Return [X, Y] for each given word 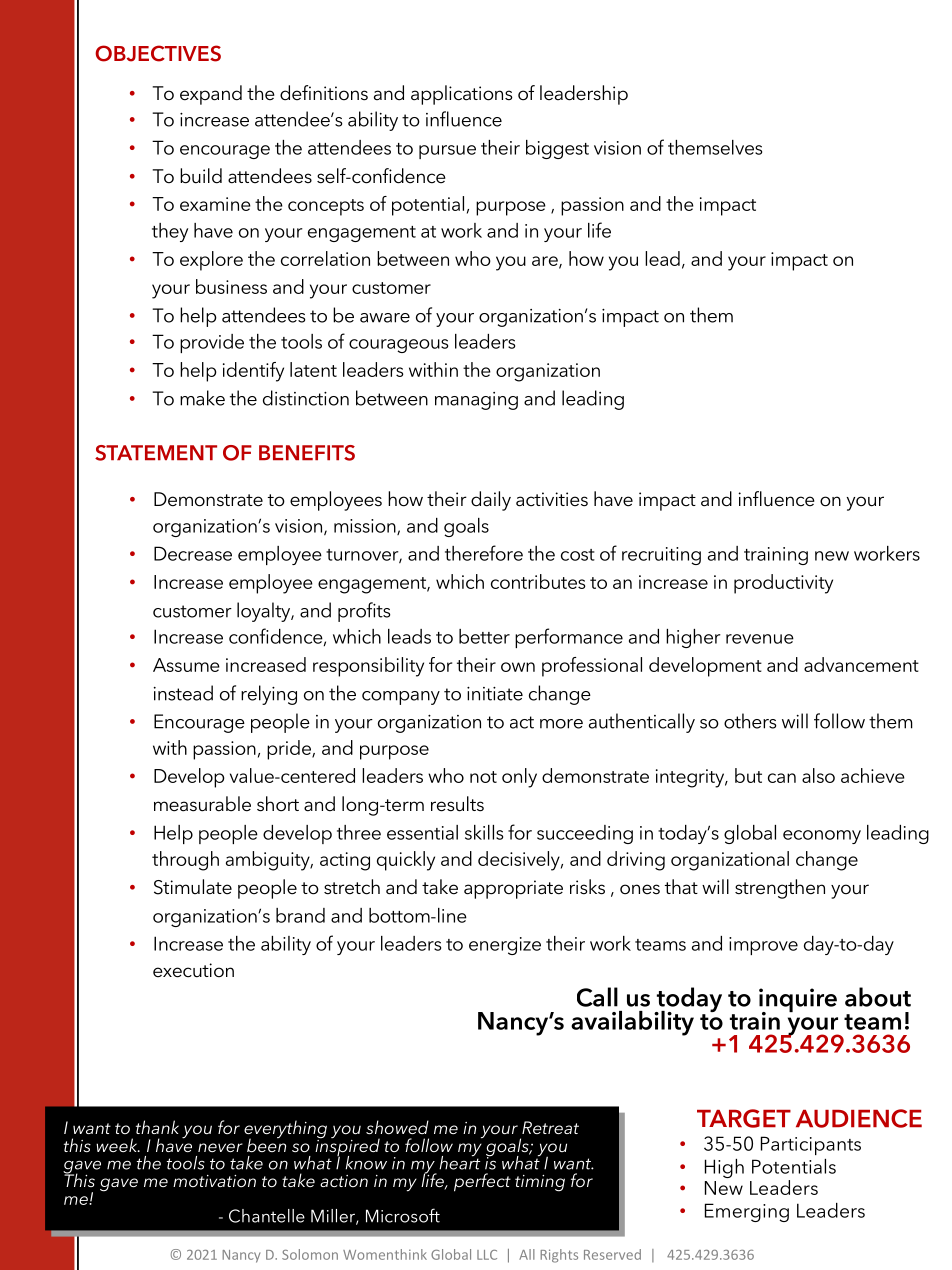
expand [211, 95]
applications [462, 95]
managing [476, 401]
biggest [557, 149]
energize [505, 946]
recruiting [661, 556]
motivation [214, 1181]
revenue [760, 639]
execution [193, 970]
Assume [186, 665]
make [202, 398]
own [518, 667]
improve [763, 946]
